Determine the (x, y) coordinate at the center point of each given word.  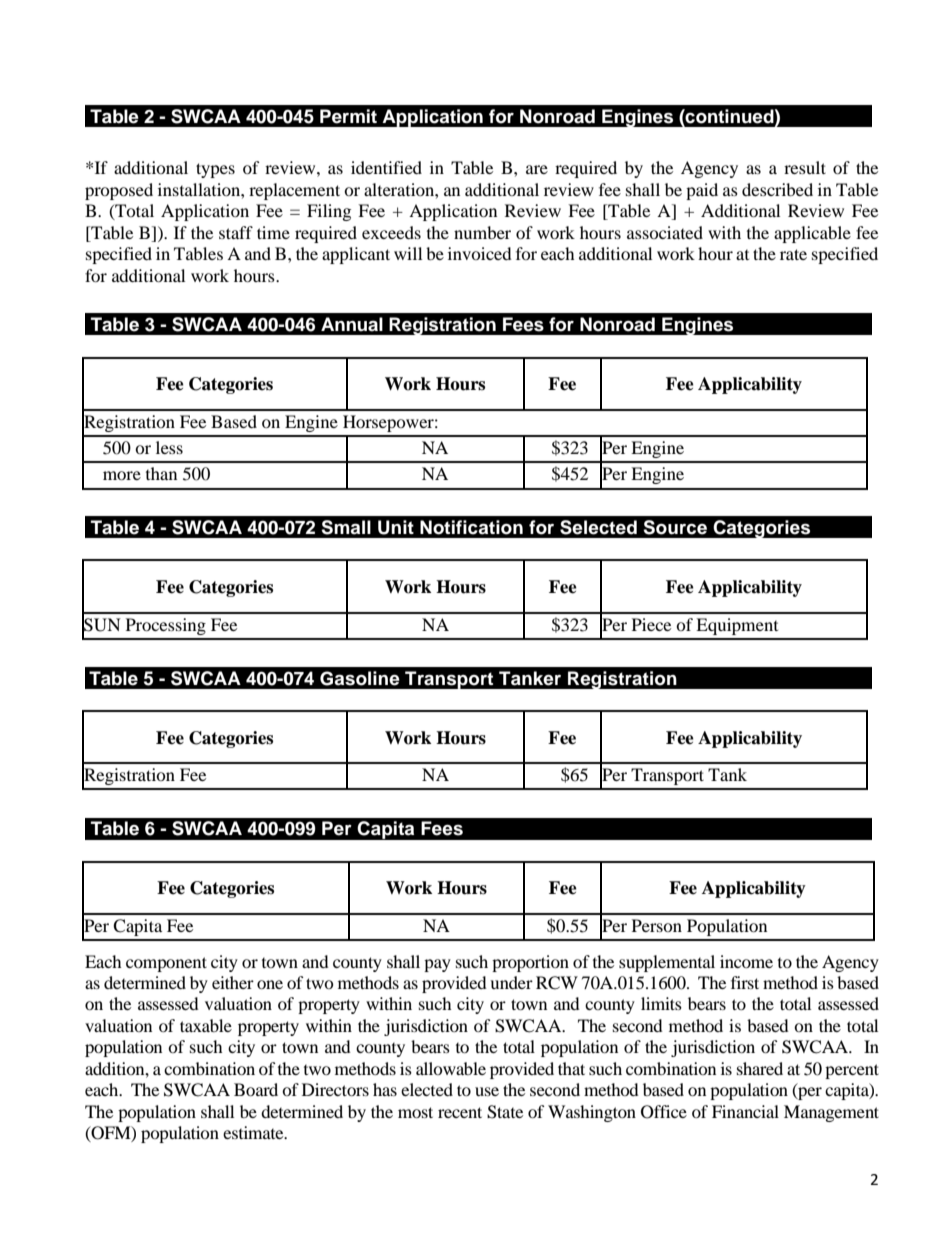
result (805, 167)
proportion (530, 963)
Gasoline (360, 678)
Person (657, 925)
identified (386, 167)
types (215, 170)
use (487, 1091)
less (169, 447)
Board (256, 1089)
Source (675, 527)
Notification (471, 527)
